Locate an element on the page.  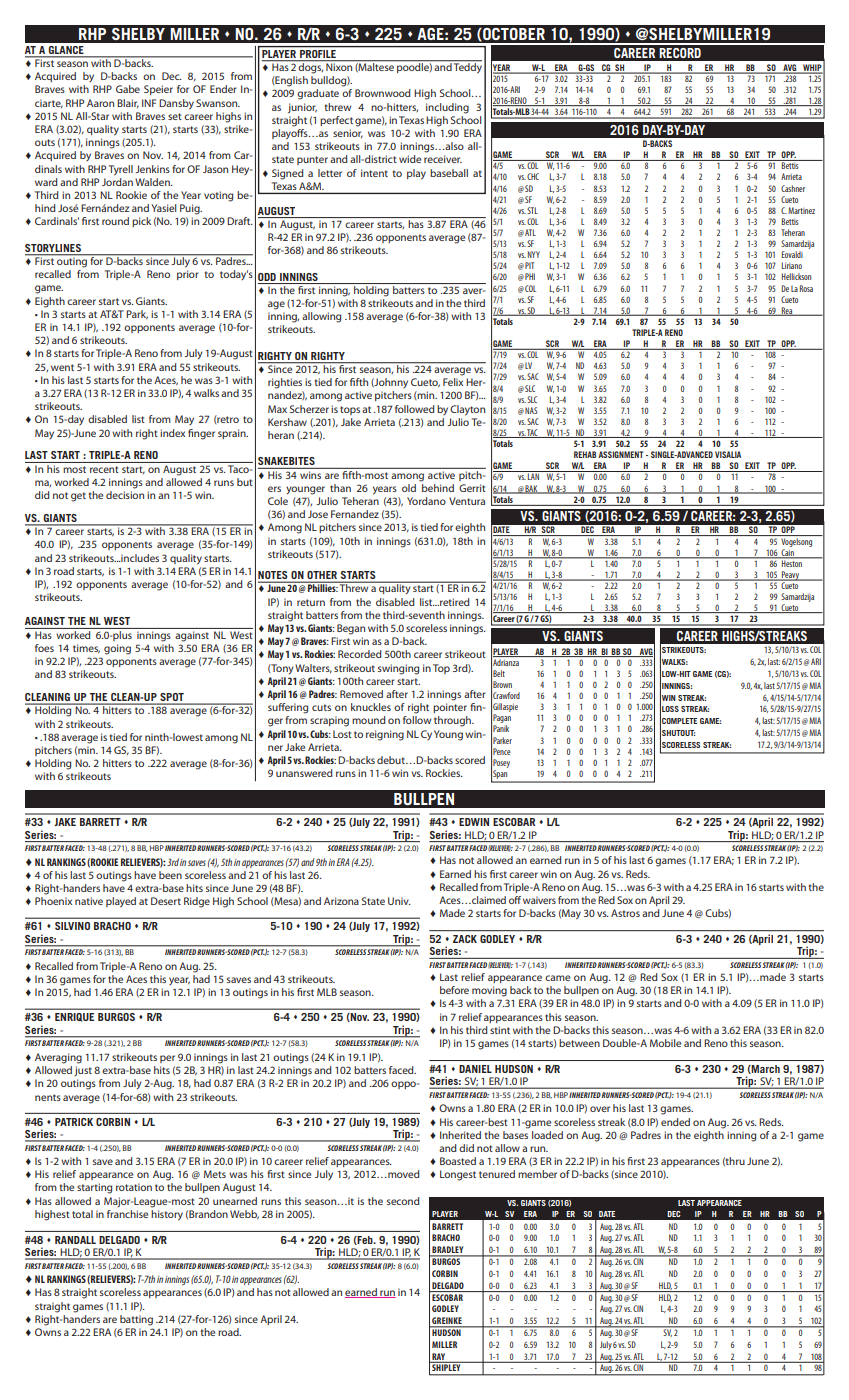
just is located at coordinates (83, 1071).
